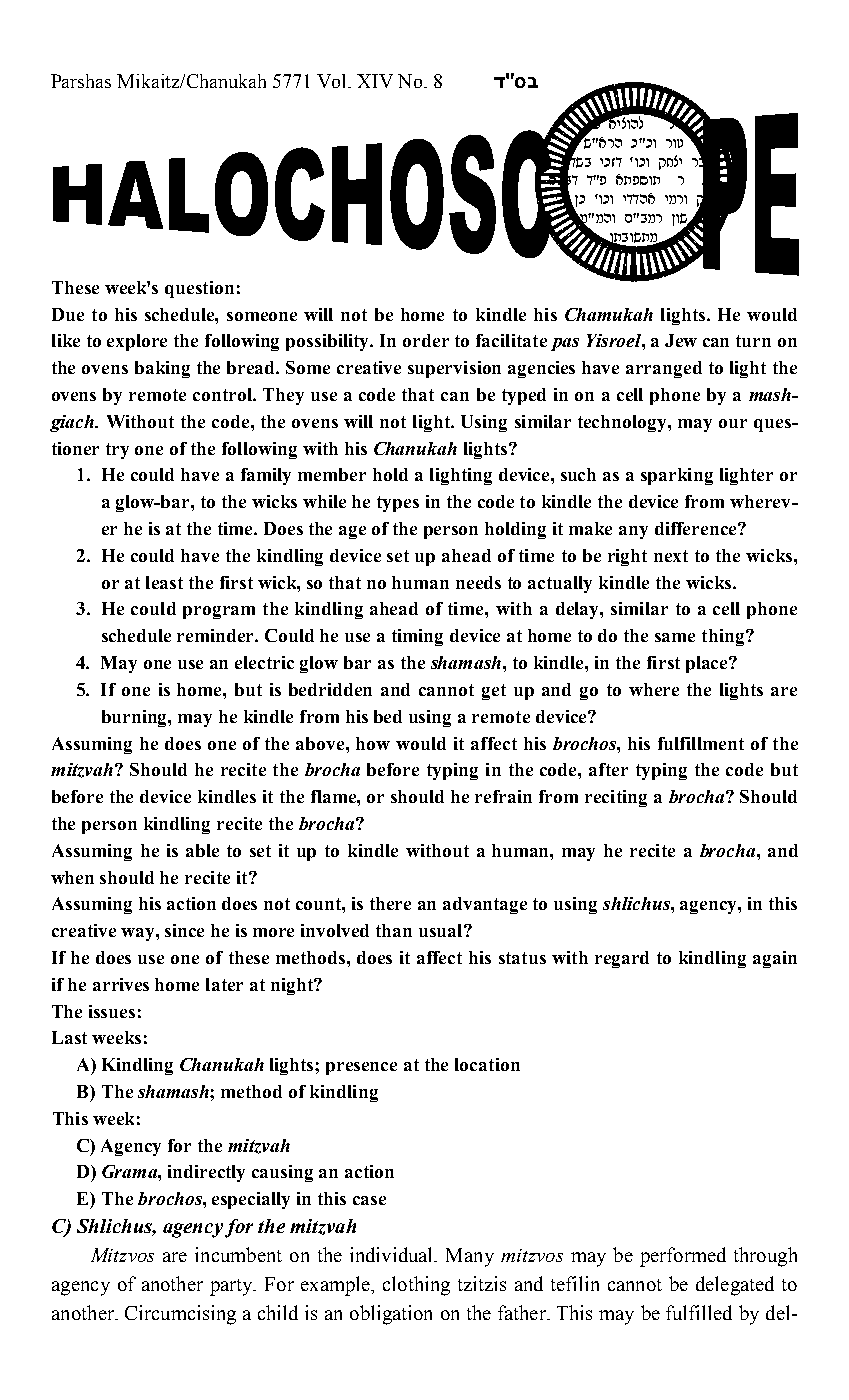  Describe the element at coordinates (180, 1315) in the screenshot. I see `Circumcising` at that location.
